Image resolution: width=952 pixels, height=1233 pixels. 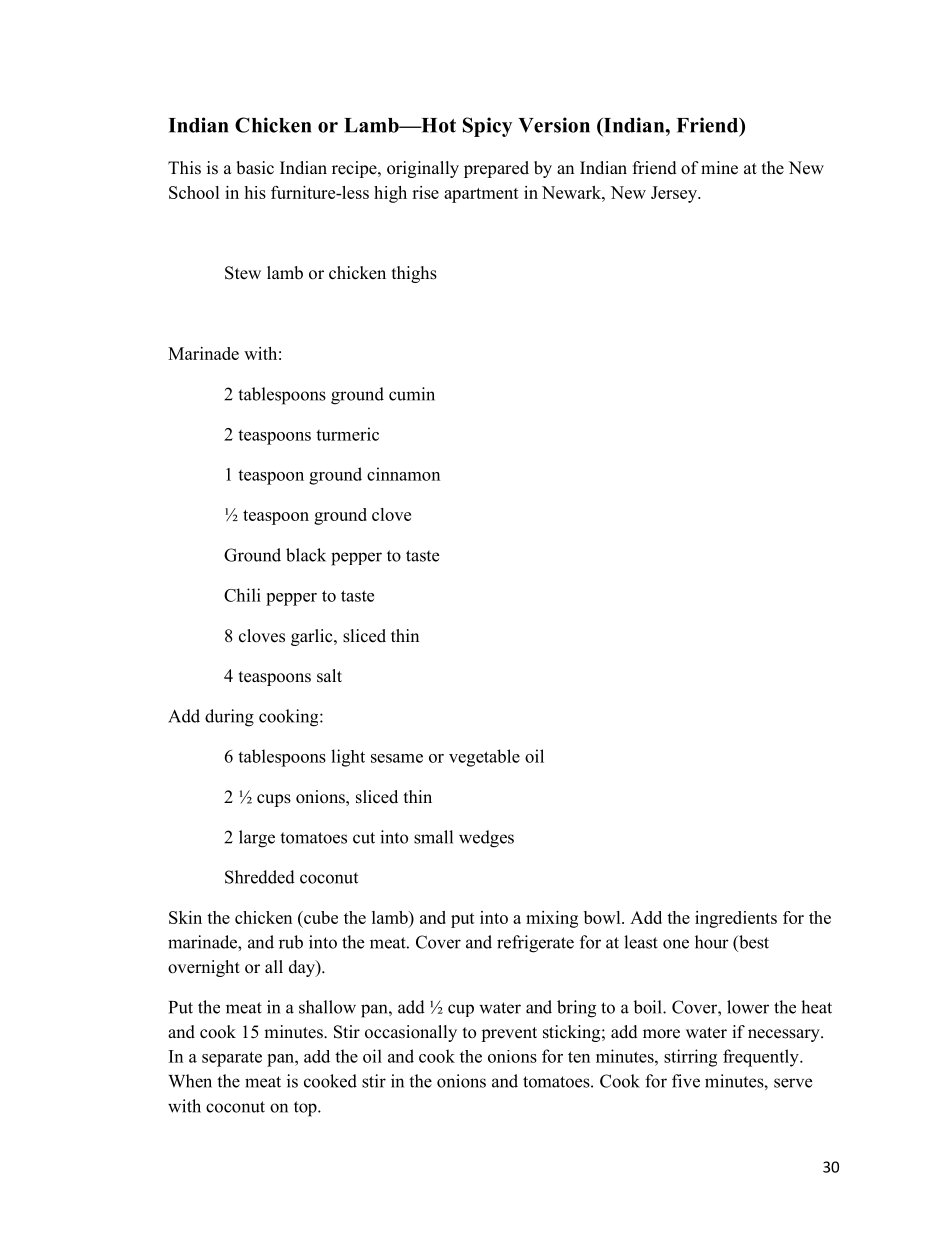 I want to click on wedges, so click(x=486, y=839).
